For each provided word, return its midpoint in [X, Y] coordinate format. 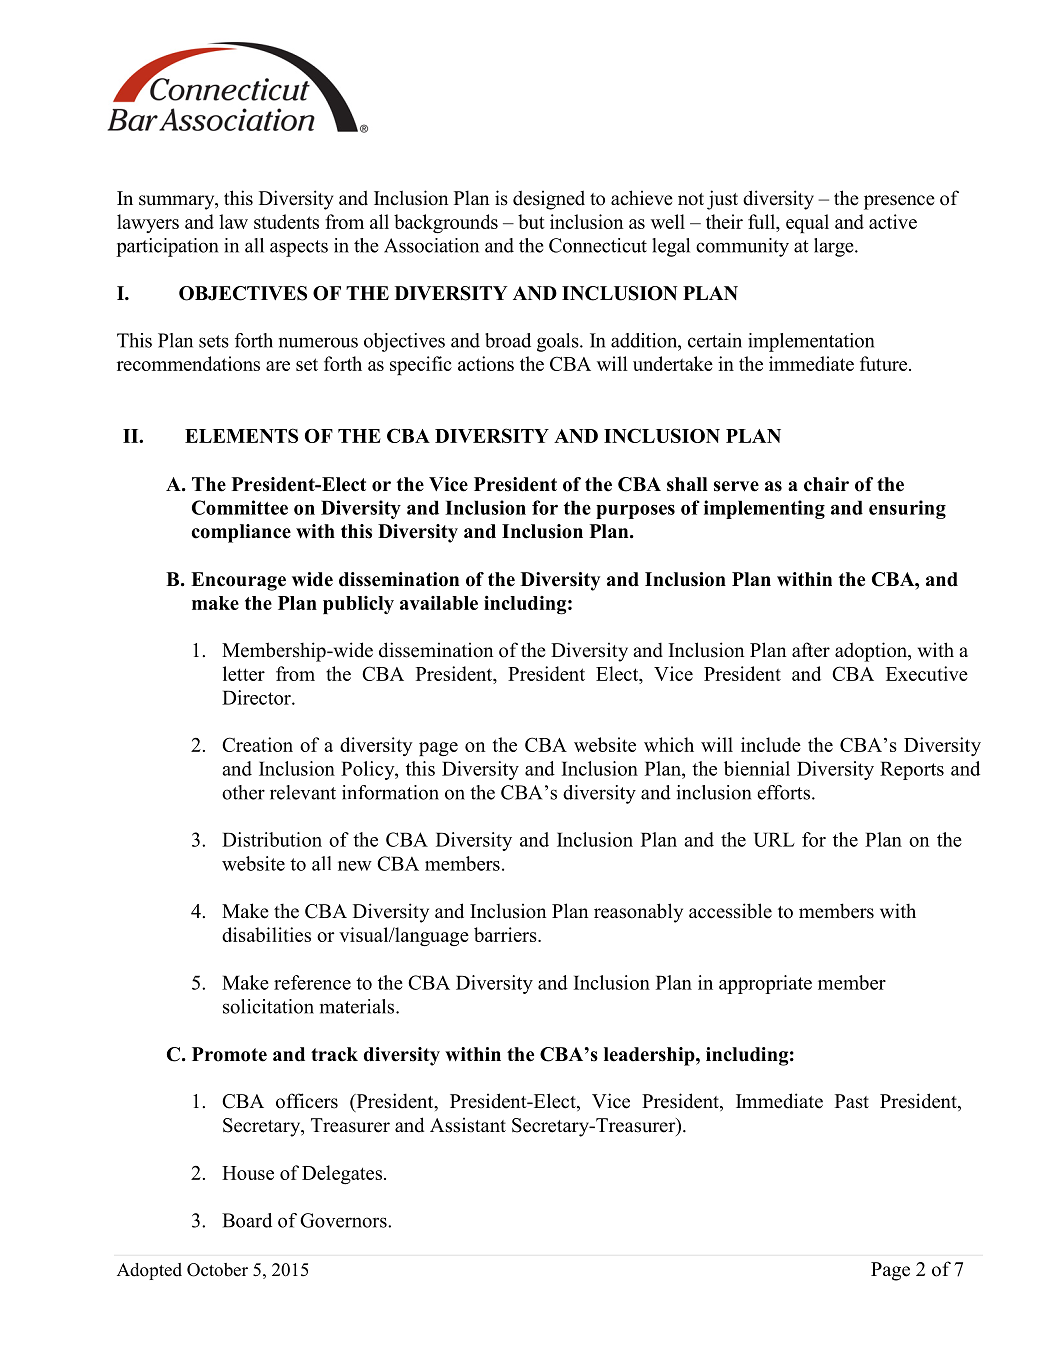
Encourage [238, 581]
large [835, 247]
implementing [764, 509]
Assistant [468, 1125]
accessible [730, 911]
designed [549, 200]
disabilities [266, 934]
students [286, 221]
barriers [506, 934]
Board [247, 1220]
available [439, 603]
